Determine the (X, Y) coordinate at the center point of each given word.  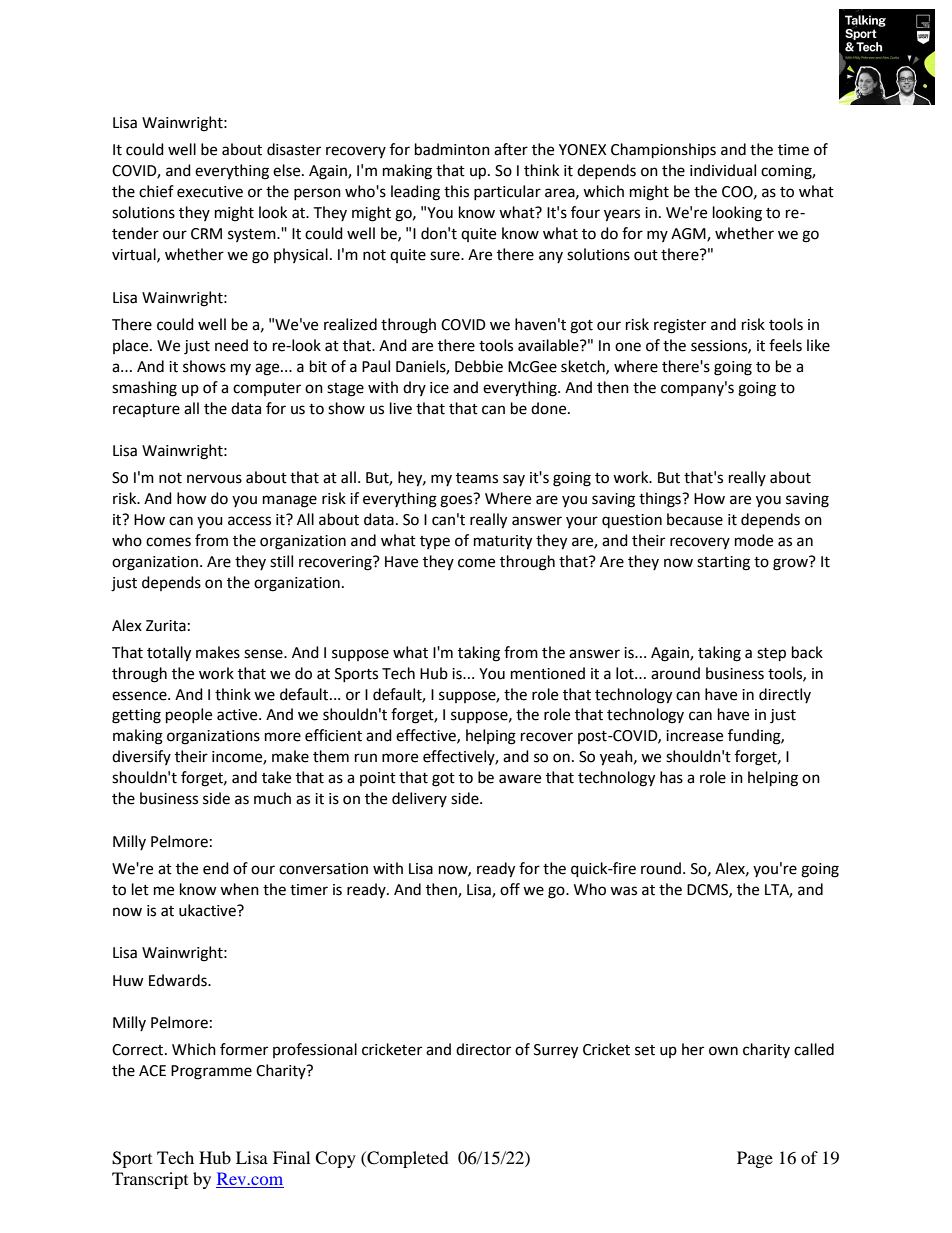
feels (785, 345)
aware (520, 779)
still (281, 561)
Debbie (479, 366)
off (510, 889)
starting (723, 563)
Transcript (150, 1180)
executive (210, 192)
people (189, 716)
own (723, 1051)
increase (694, 736)
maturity (503, 542)
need (231, 345)
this (456, 191)
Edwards (179, 980)
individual (723, 170)
